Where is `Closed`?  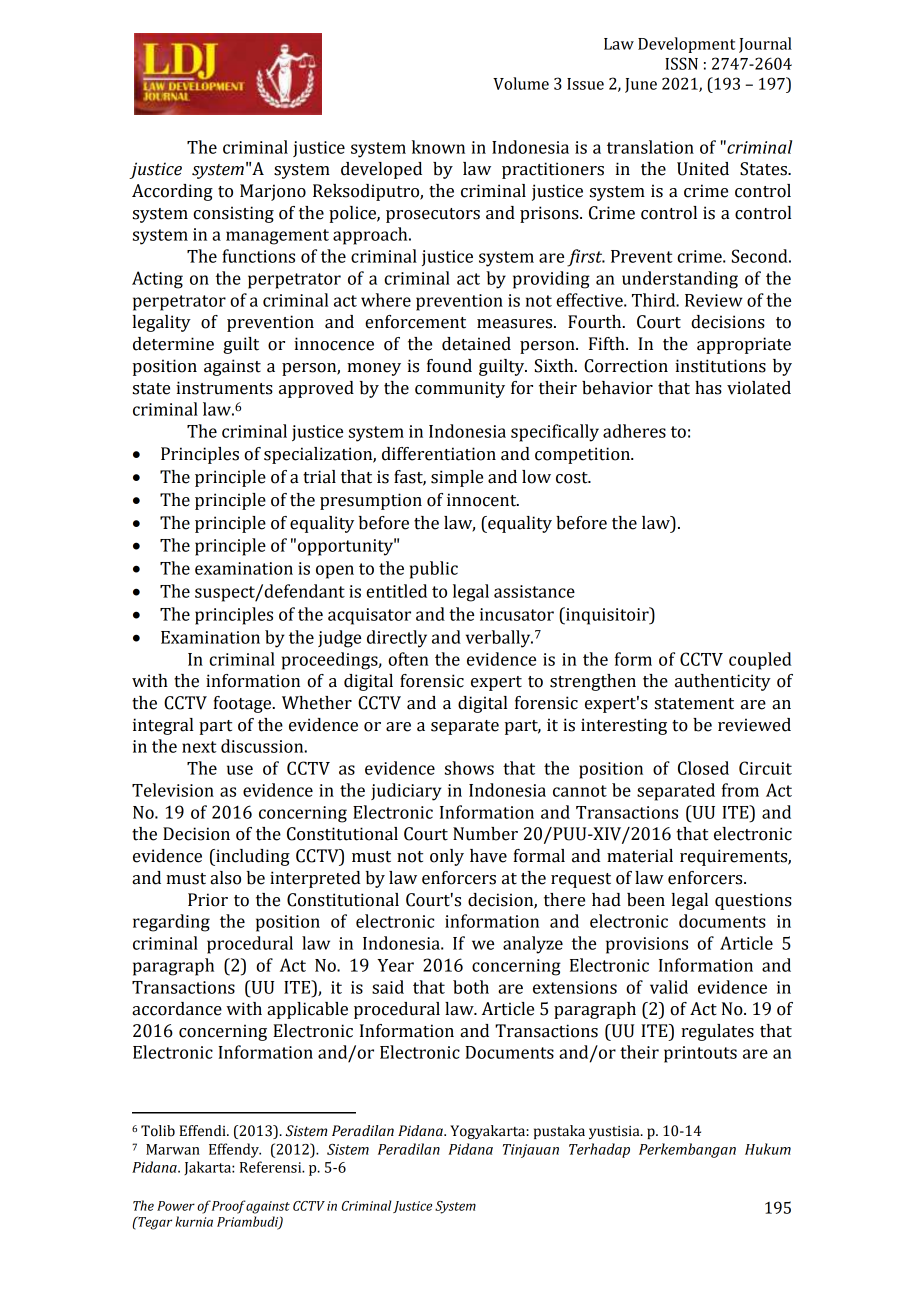
Closed is located at coordinates (703, 768).
